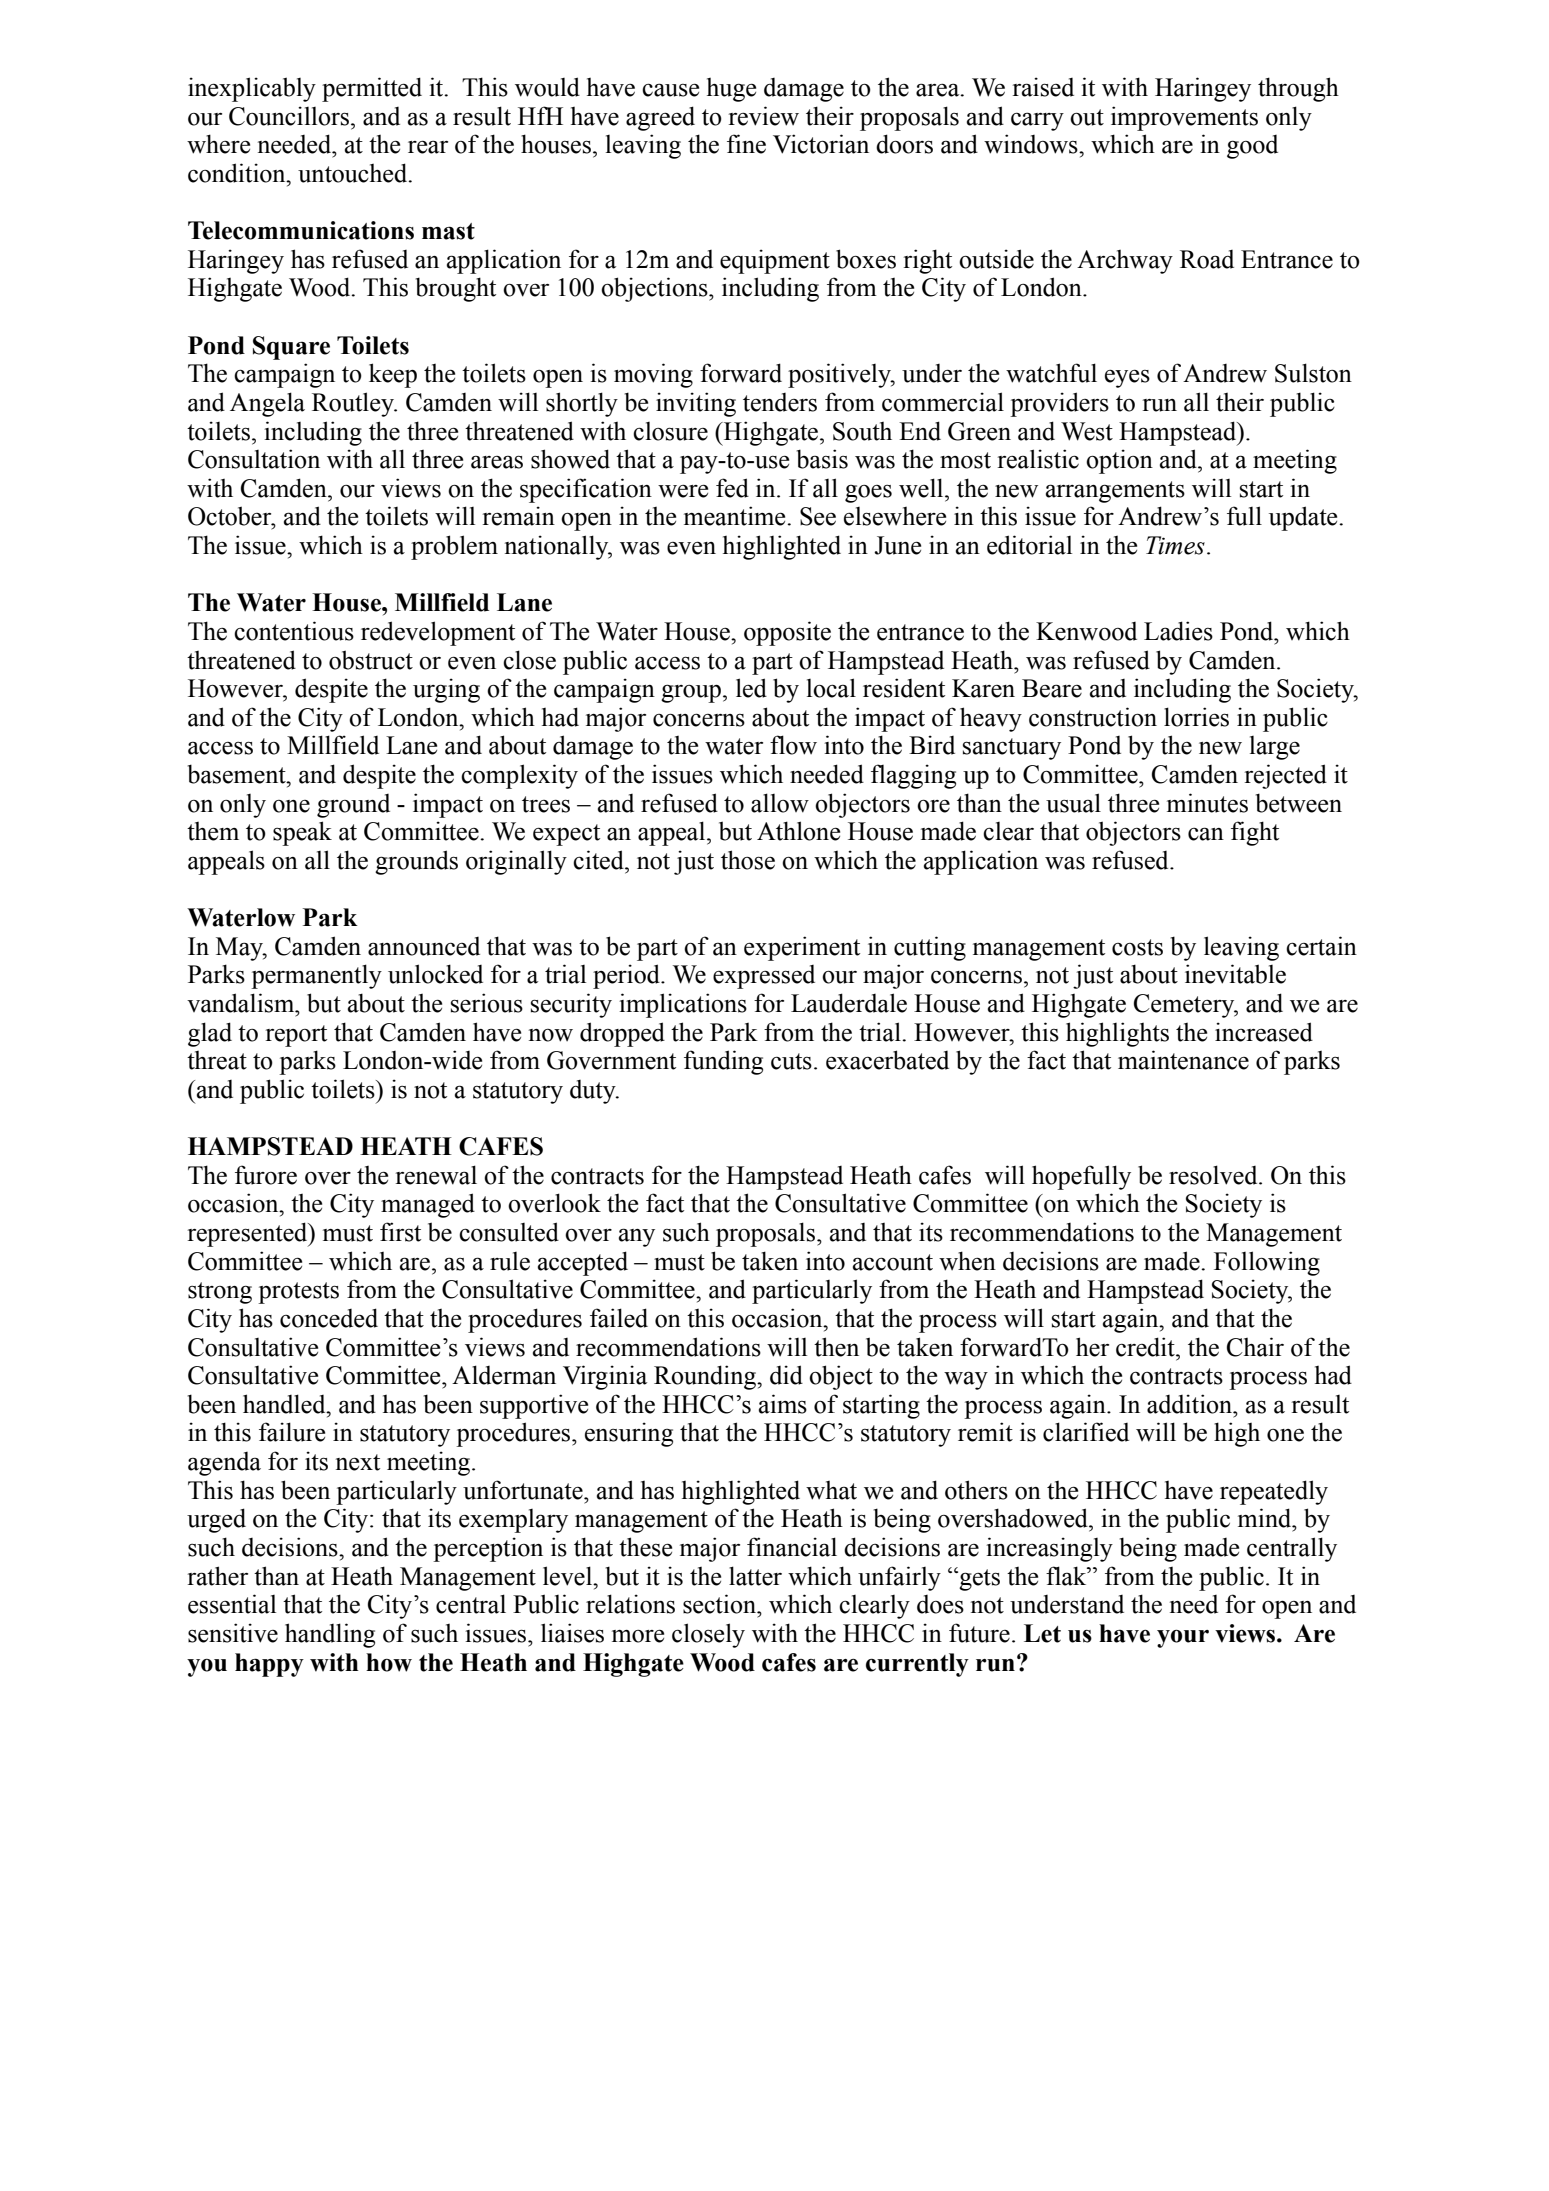 The width and height of the screenshot is (1549, 2191). What do you see at coordinates (254, 459) in the screenshot?
I see `Consultation` at bounding box center [254, 459].
